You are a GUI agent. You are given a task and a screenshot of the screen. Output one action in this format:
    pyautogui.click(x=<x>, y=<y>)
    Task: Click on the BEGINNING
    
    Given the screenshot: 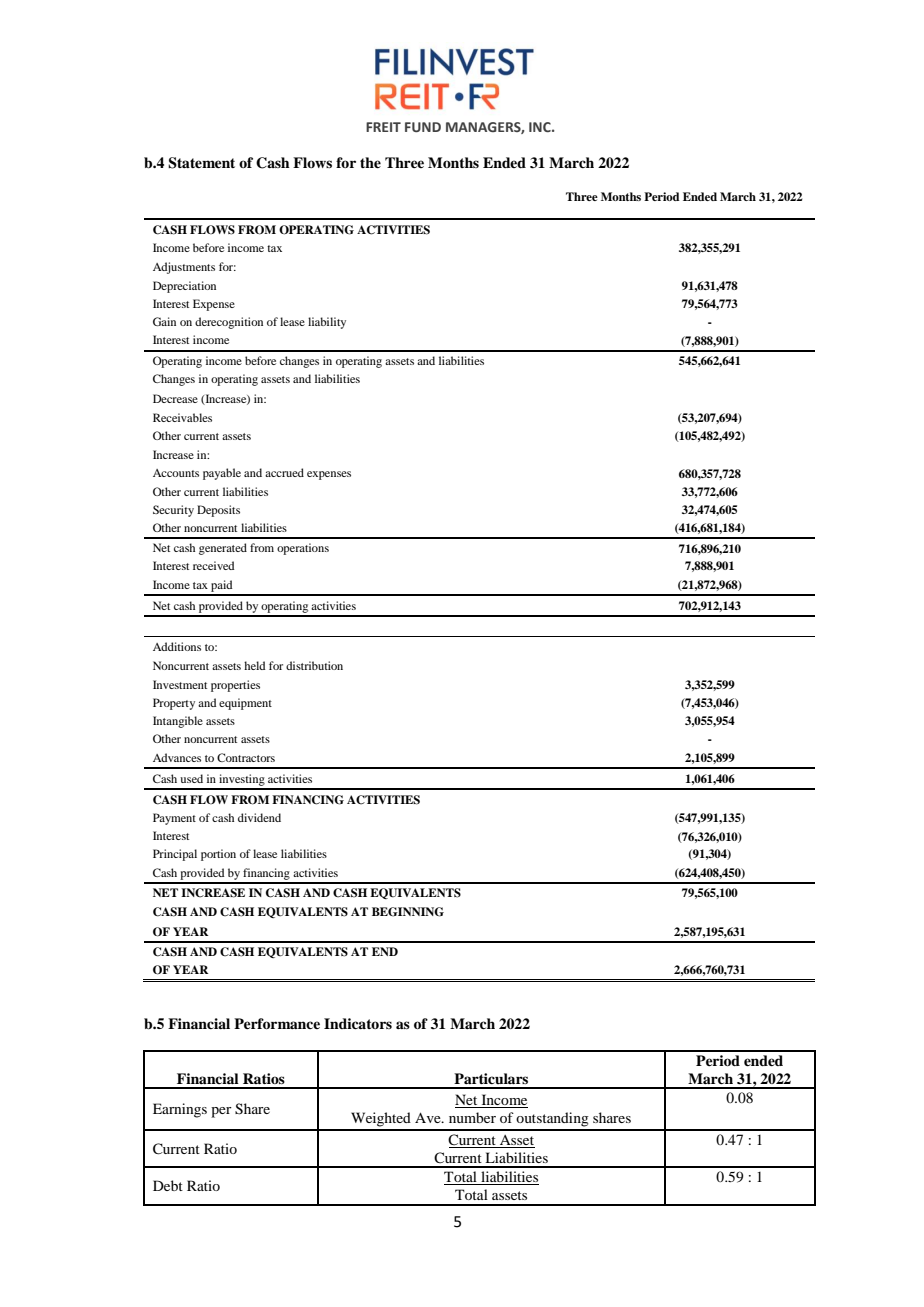 What is the action you would take?
    pyautogui.click(x=408, y=912)
